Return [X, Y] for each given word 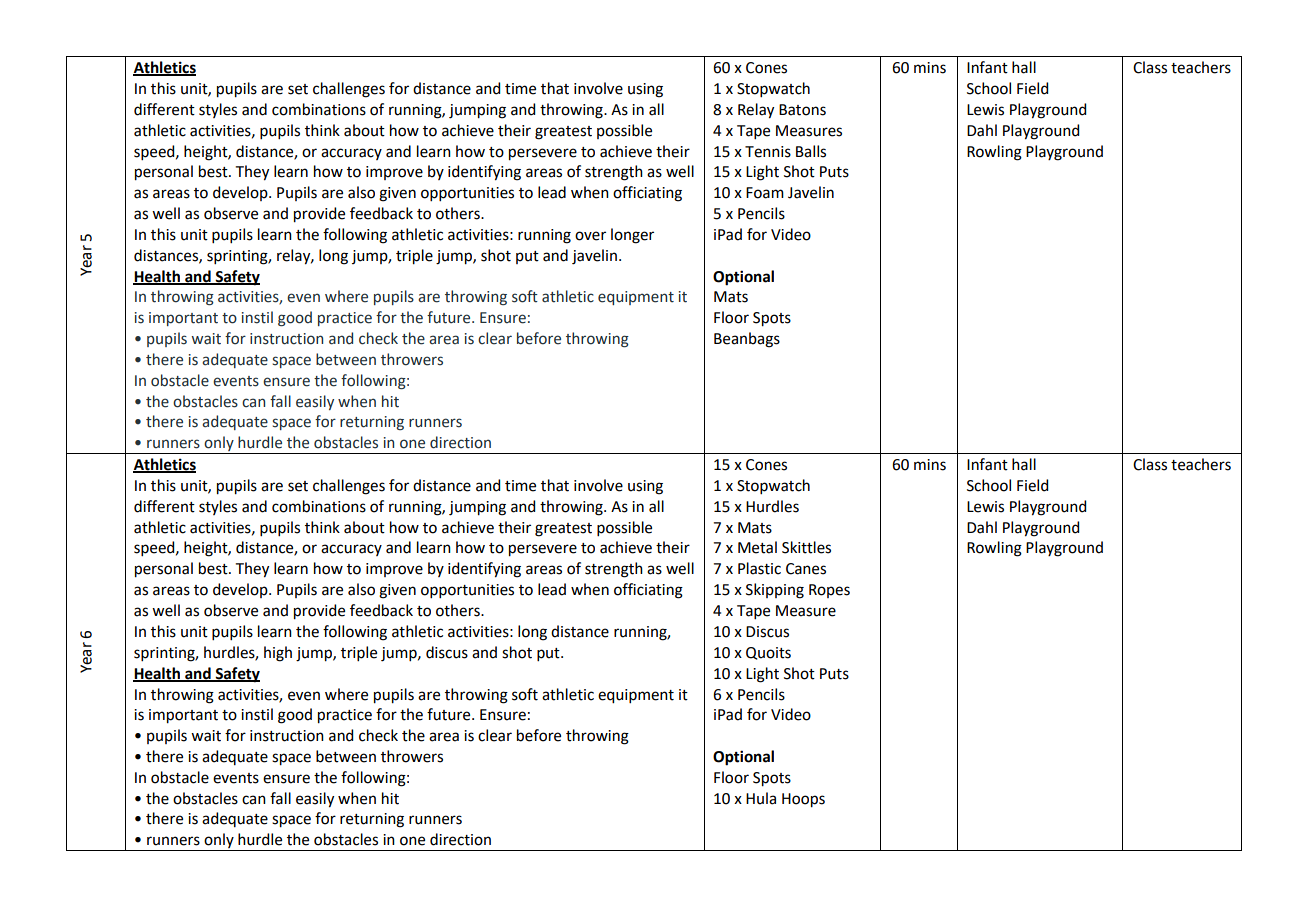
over [590, 236]
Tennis [768, 152]
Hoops [803, 800]
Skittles [806, 547]
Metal [757, 547]
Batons [802, 110]
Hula [761, 798]
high [278, 654]
